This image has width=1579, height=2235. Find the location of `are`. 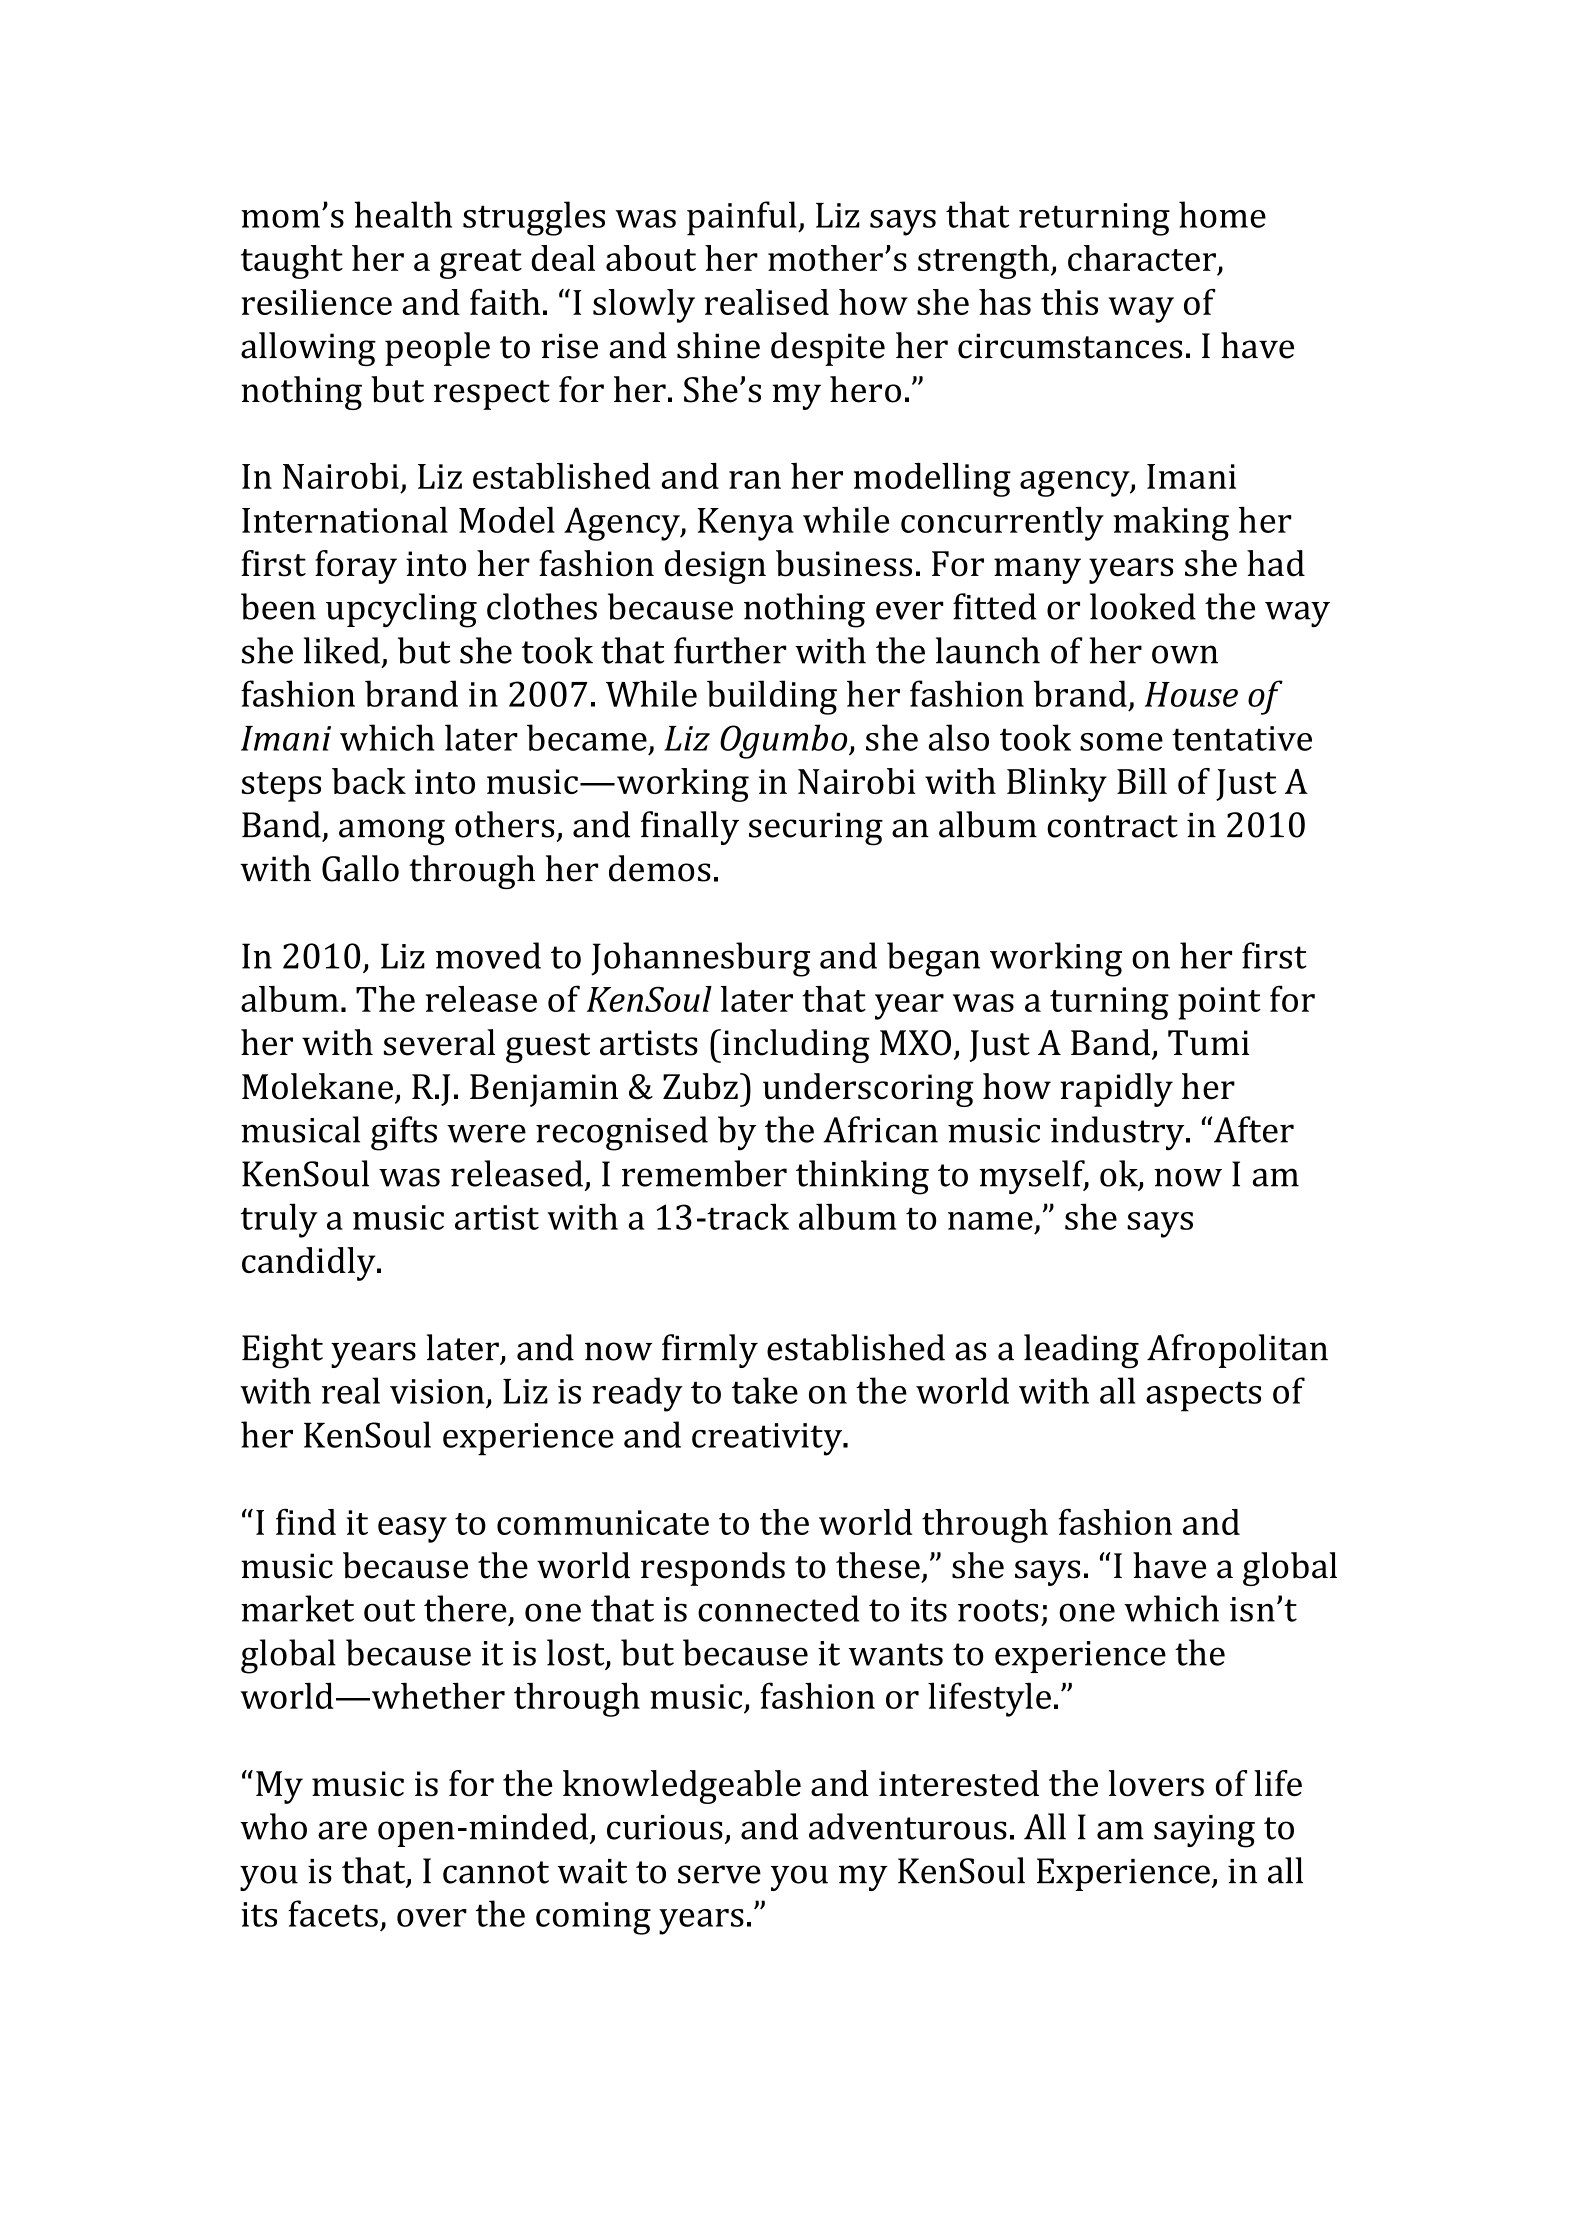

are is located at coordinates (342, 1830).
